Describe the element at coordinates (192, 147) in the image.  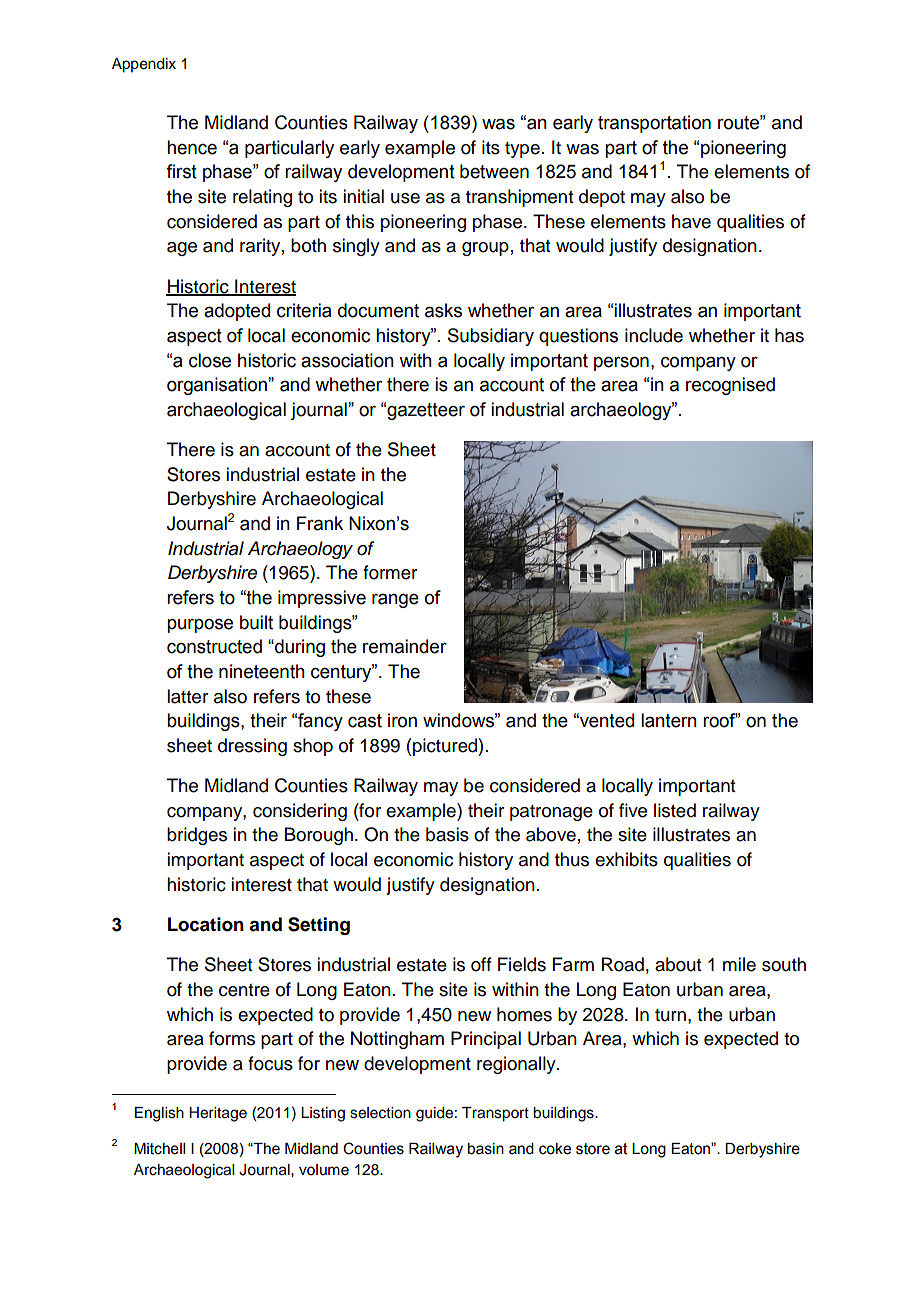
I see `hence` at that location.
